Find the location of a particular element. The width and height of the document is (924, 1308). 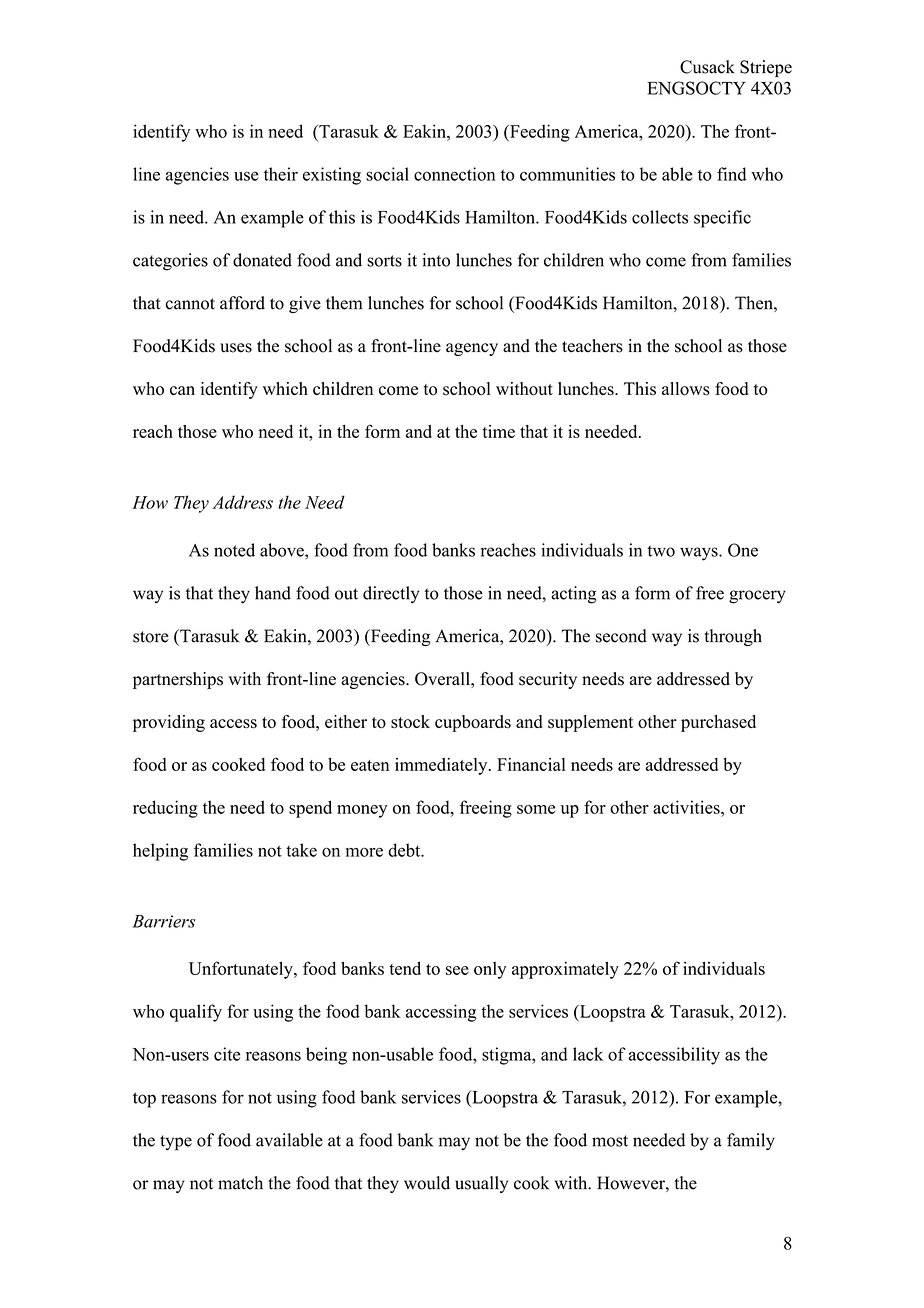

activities is located at coordinates (687, 807).
